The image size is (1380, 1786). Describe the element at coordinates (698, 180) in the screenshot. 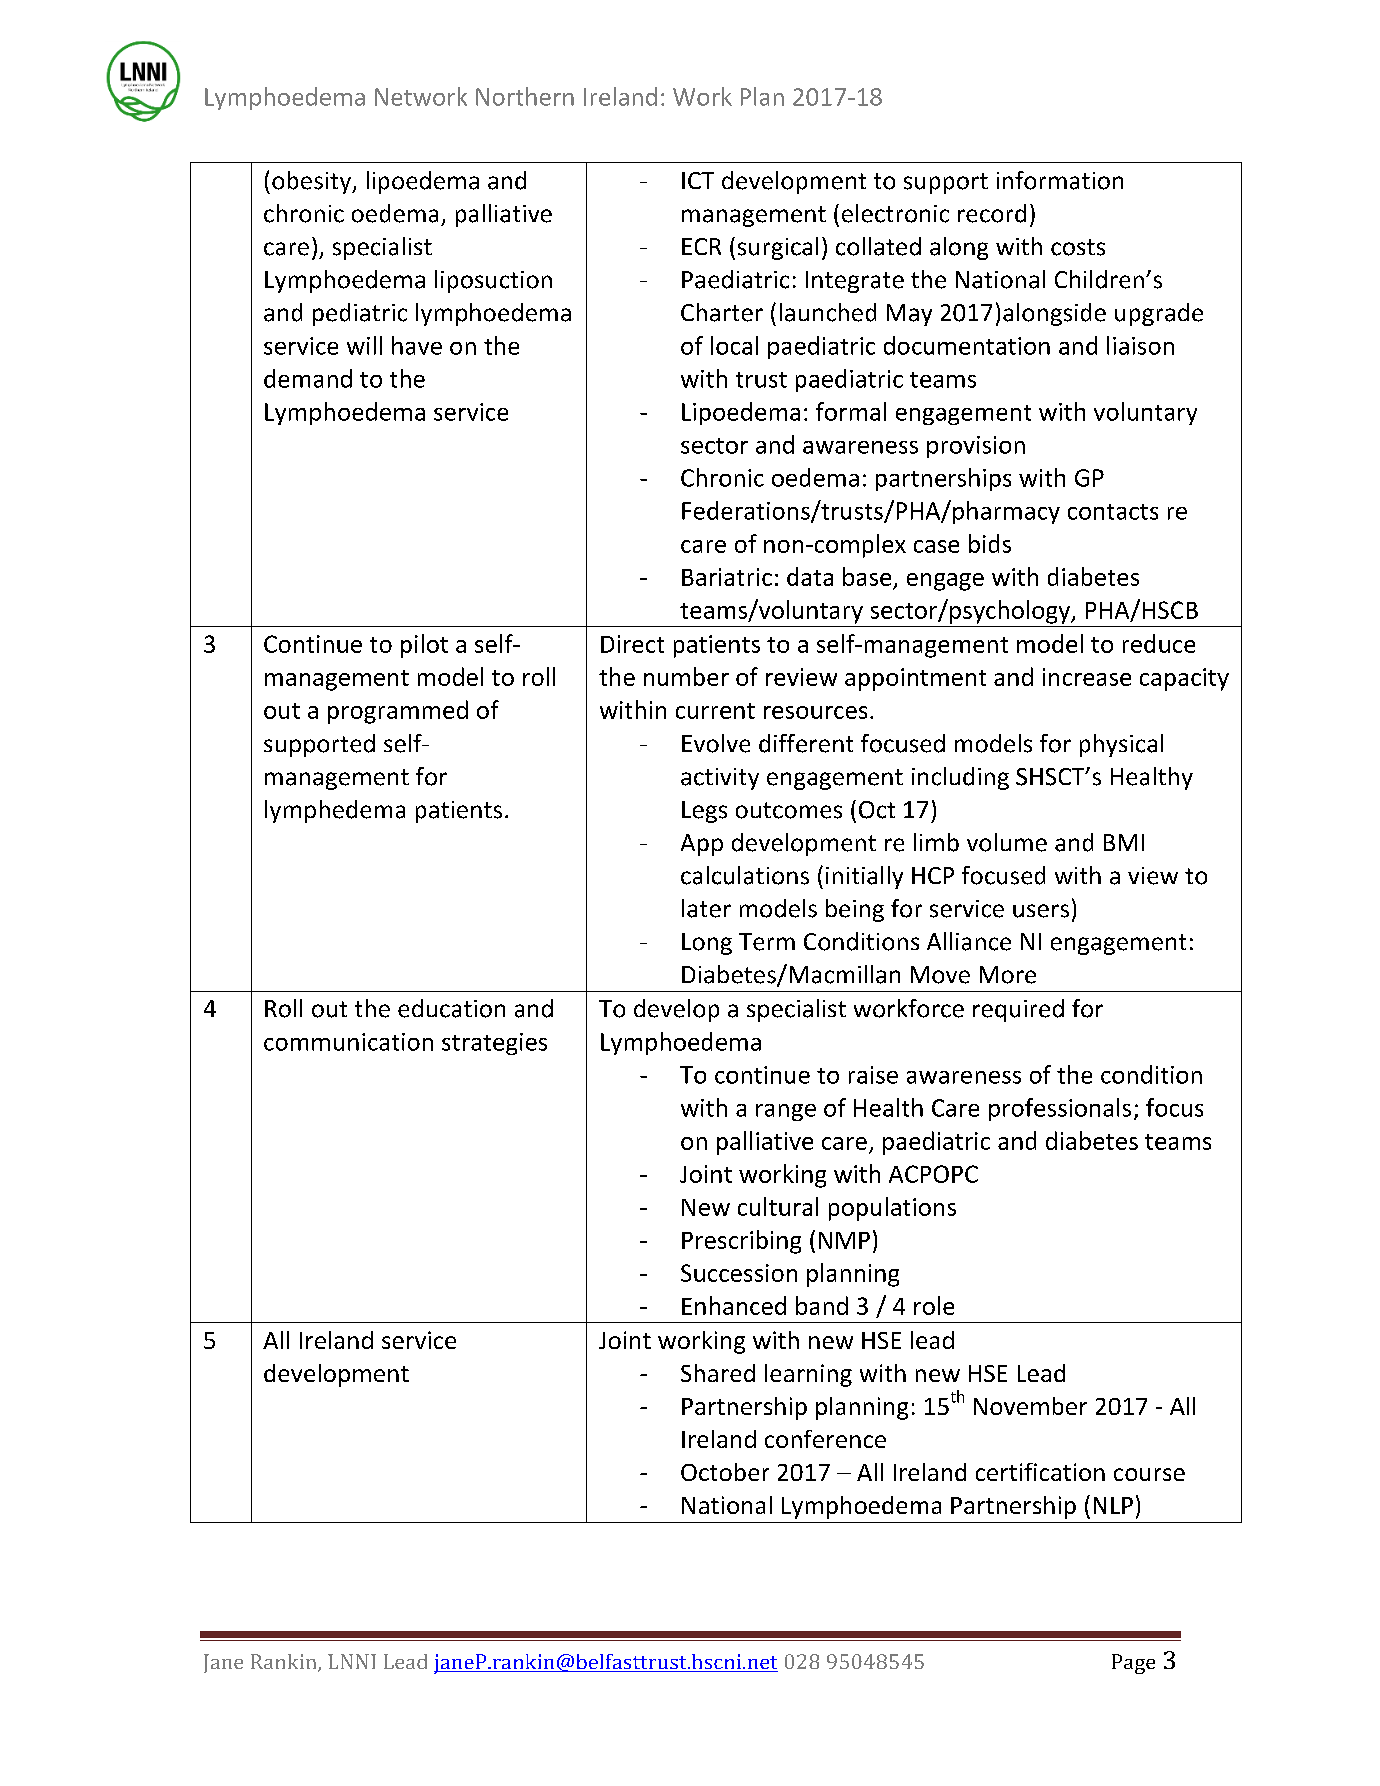

I see `ICT` at that location.
